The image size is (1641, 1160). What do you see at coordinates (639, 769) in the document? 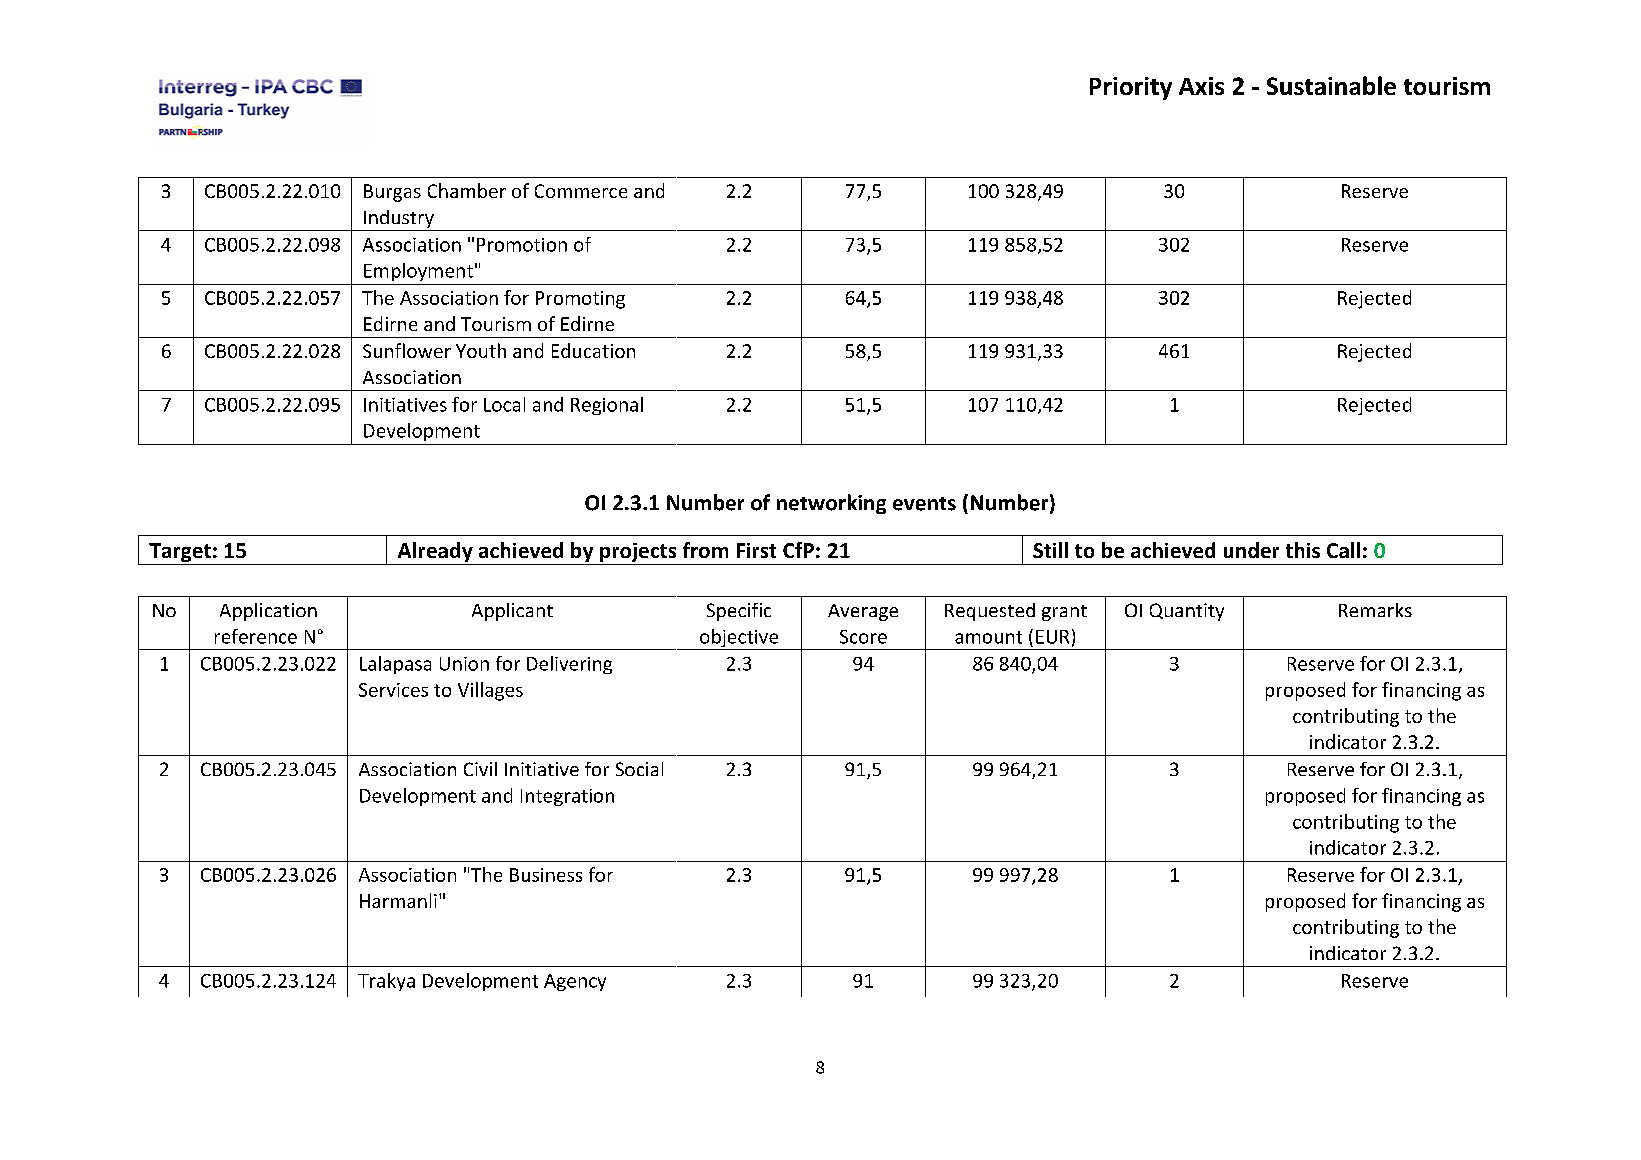
I see `Social` at bounding box center [639, 769].
